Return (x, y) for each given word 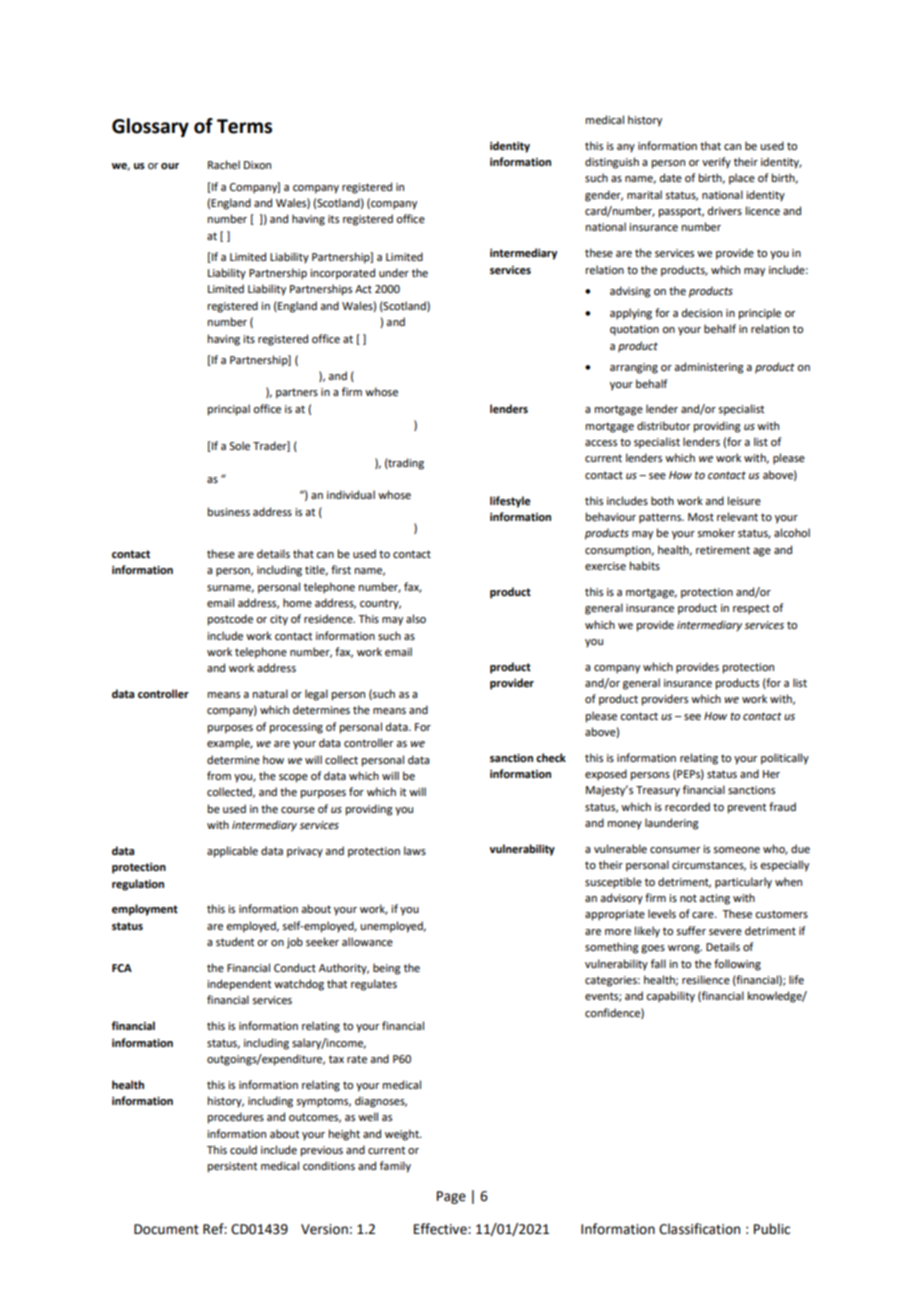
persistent (232, 1167)
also (416, 618)
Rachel (224, 164)
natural (270, 693)
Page (451, 1197)
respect (751, 609)
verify (716, 163)
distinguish (612, 163)
